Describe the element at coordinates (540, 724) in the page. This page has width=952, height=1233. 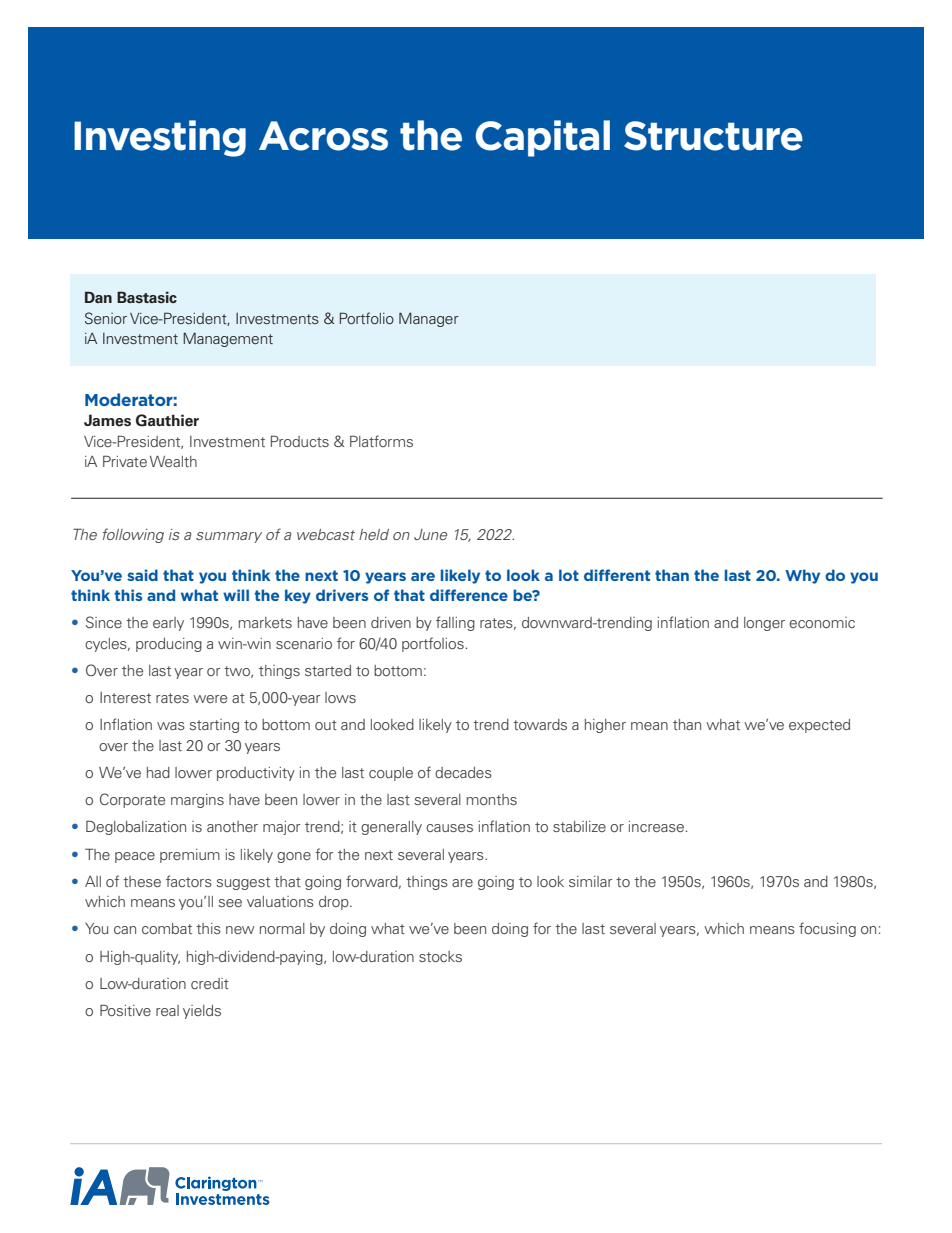
I see `towards` at that location.
